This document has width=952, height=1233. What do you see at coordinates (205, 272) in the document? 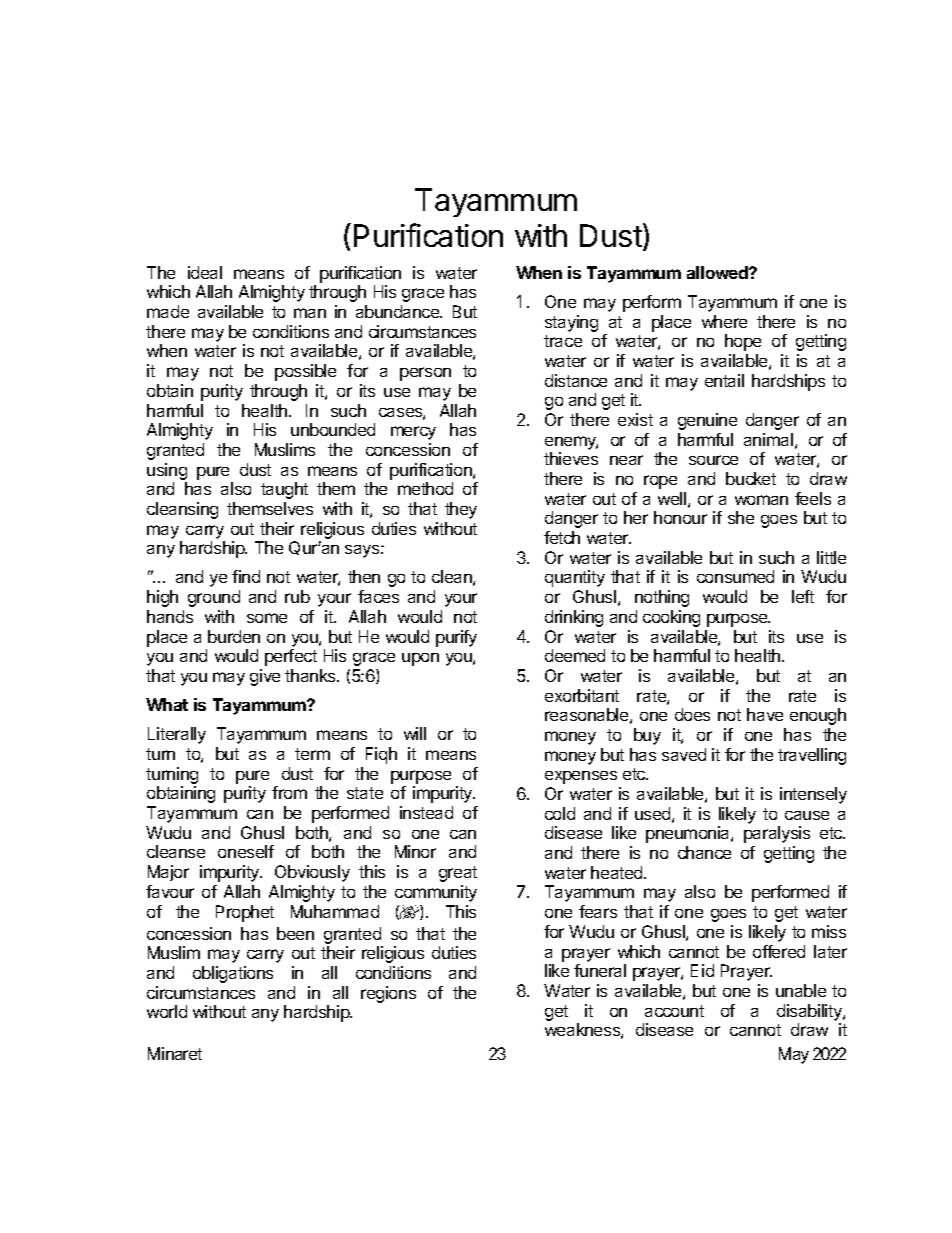
I see `ideal` at bounding box center [205, 272].
